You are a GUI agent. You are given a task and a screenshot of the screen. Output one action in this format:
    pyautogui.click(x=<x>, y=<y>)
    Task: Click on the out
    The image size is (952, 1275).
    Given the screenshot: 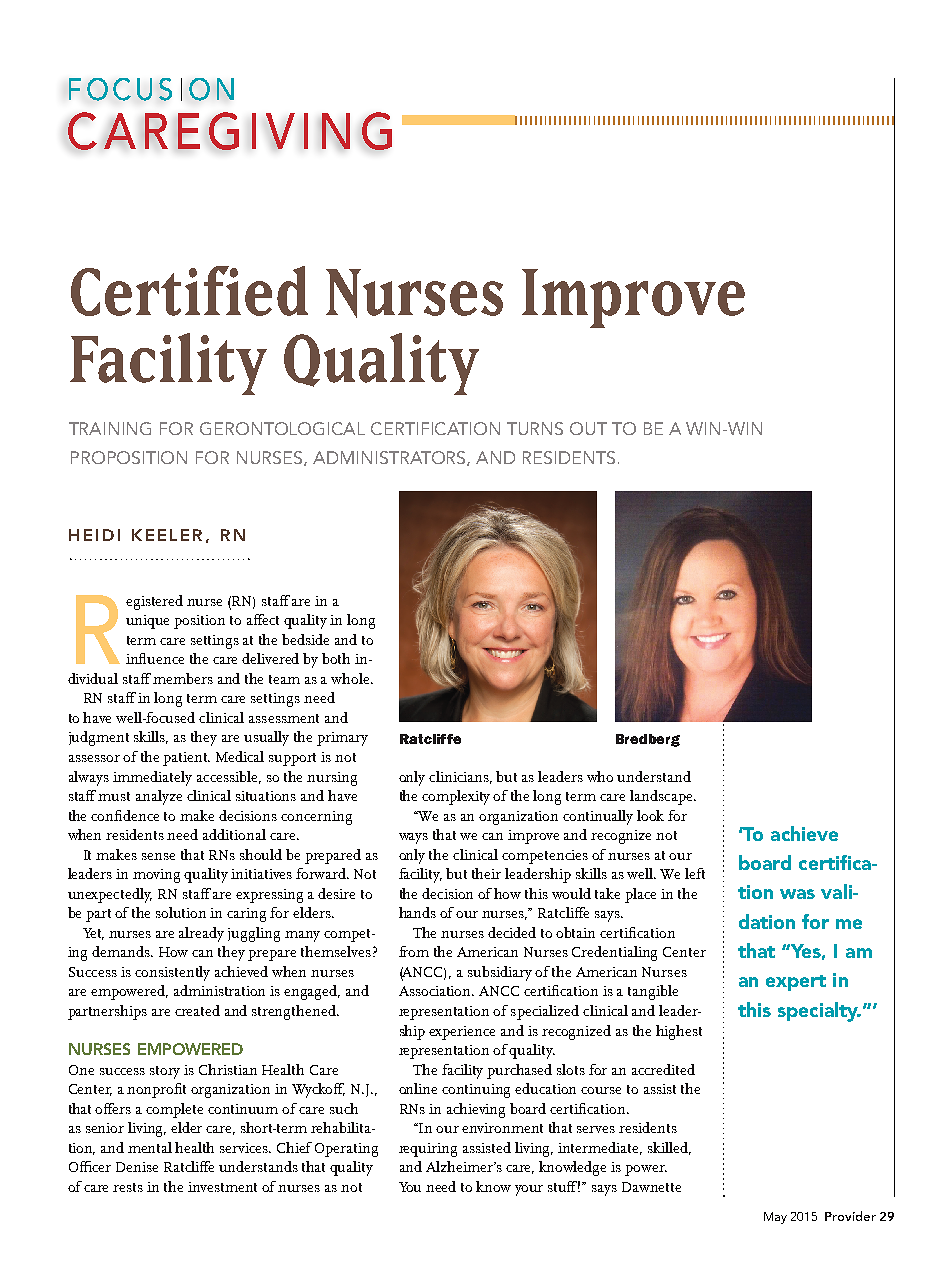 What is the action you would take?
    pyautogui.click(x=588, y=428)
